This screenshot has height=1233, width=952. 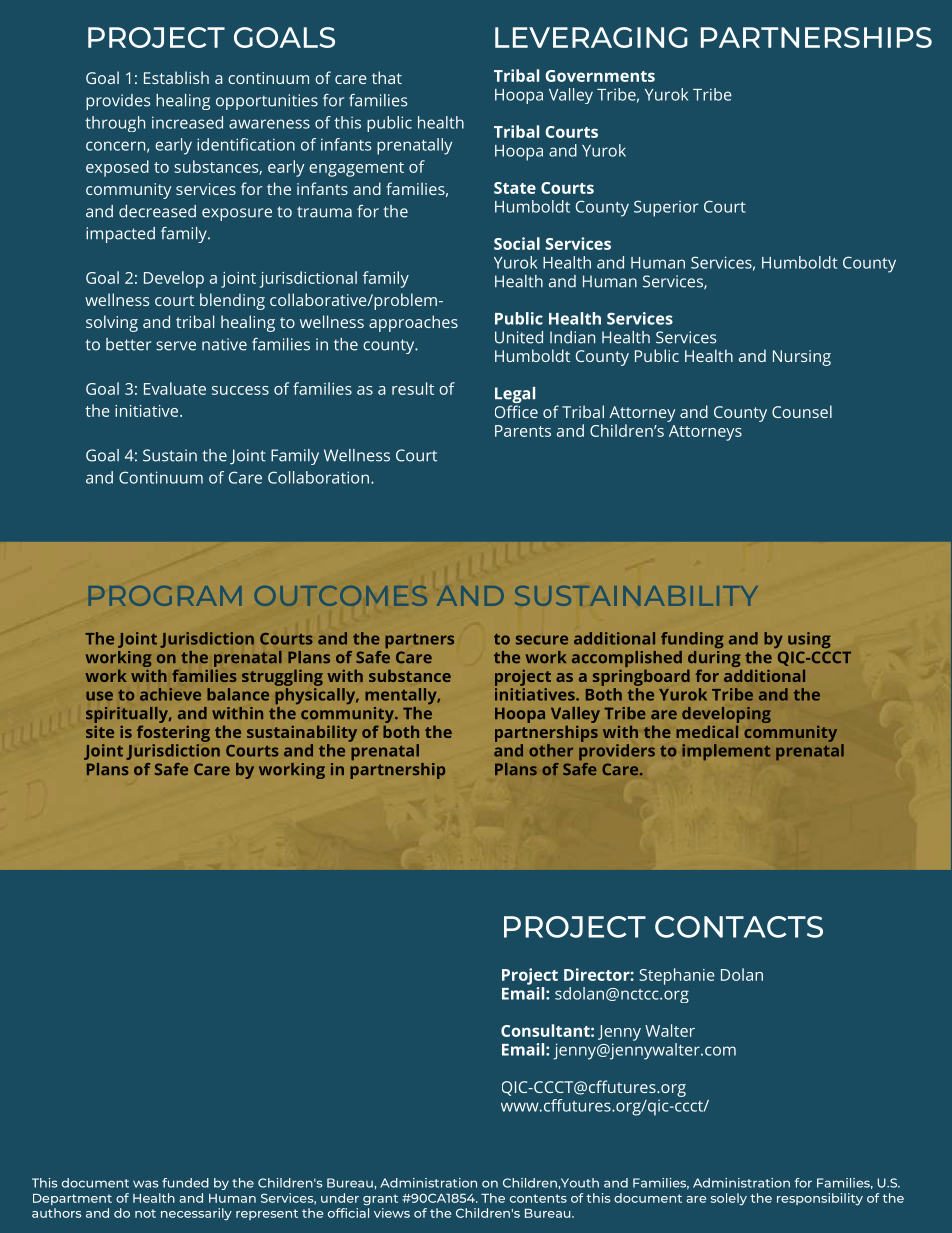 I want to click on solely, so click(x=729, y=1199).
